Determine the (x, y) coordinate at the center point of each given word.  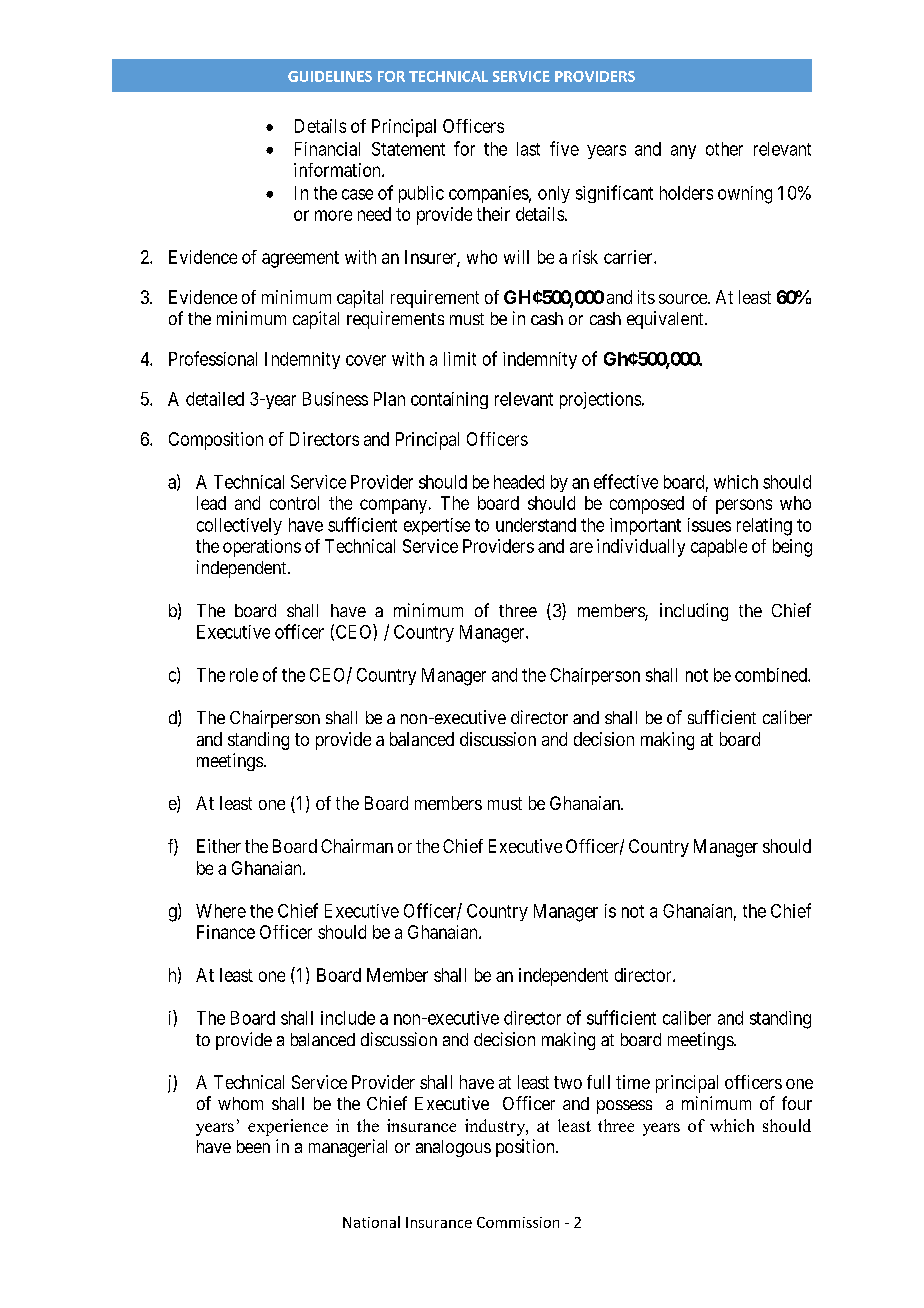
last (528, 149)
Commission (518, 1222)
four (797, 1103)
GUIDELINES (330, 76)
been (253, 1146)
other (724, 149)
